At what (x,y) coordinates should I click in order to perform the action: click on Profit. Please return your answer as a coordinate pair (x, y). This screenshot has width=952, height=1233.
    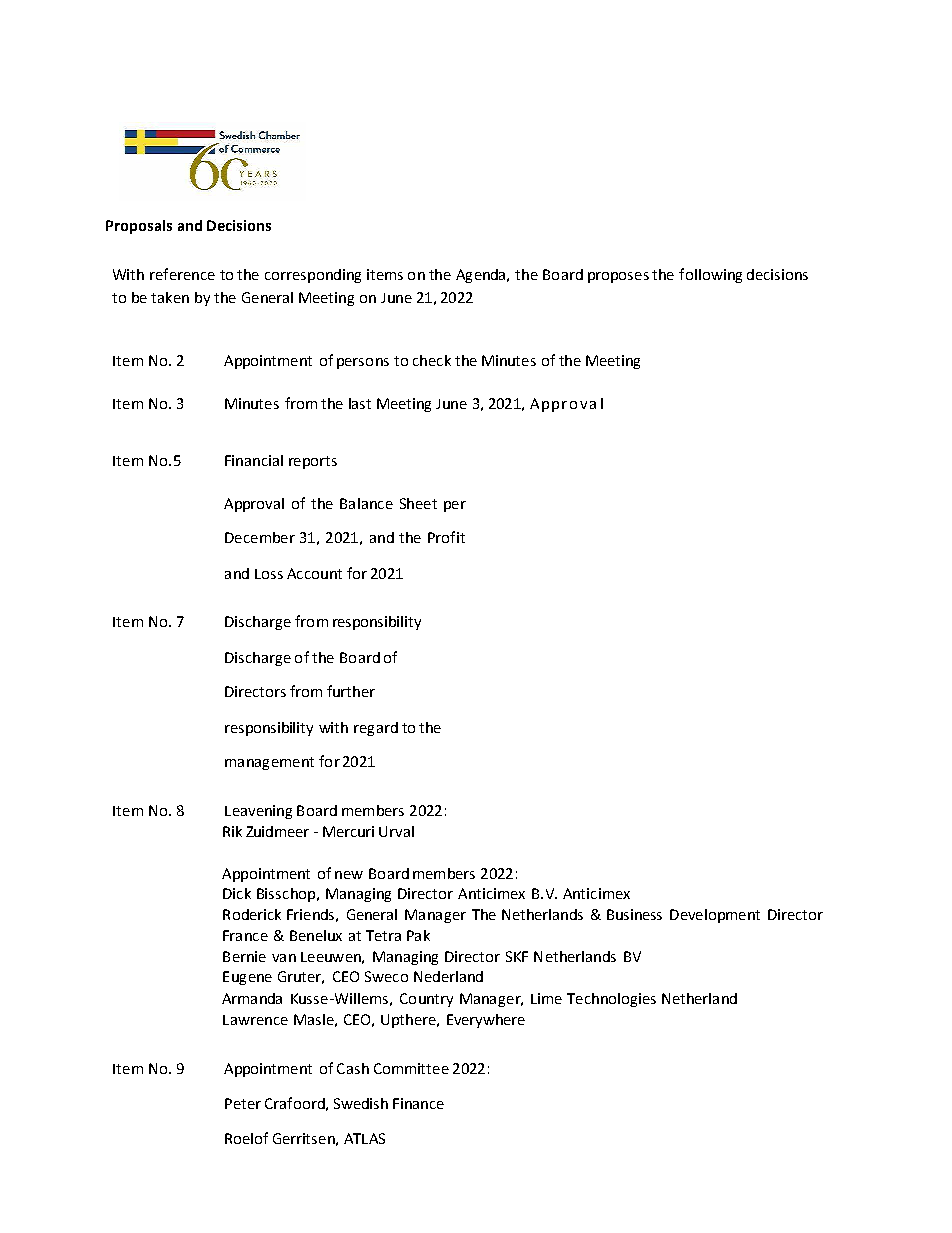
    Looking at the image, I should click on (446, 537).
